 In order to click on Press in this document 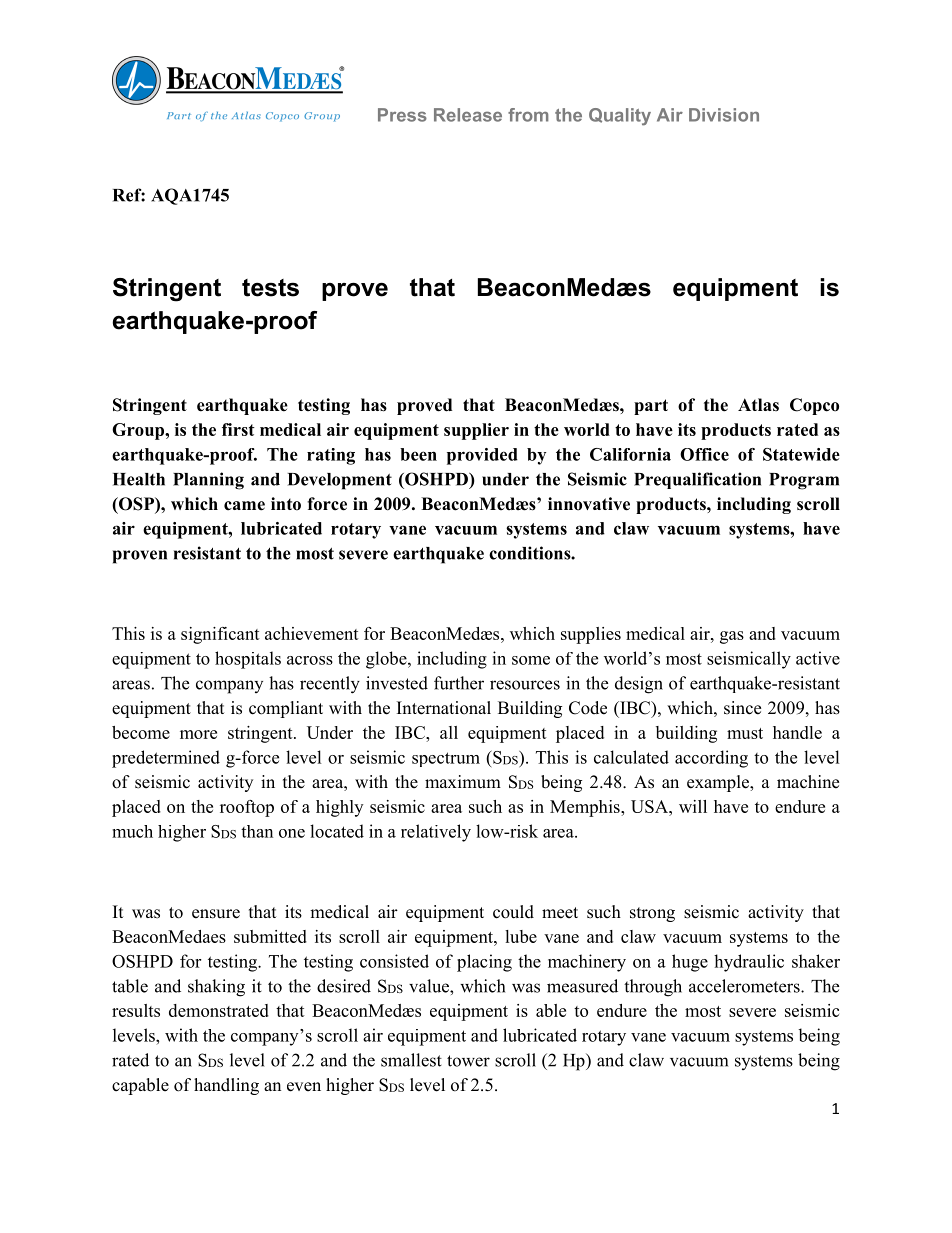, I will do `click(402, 115)`.
